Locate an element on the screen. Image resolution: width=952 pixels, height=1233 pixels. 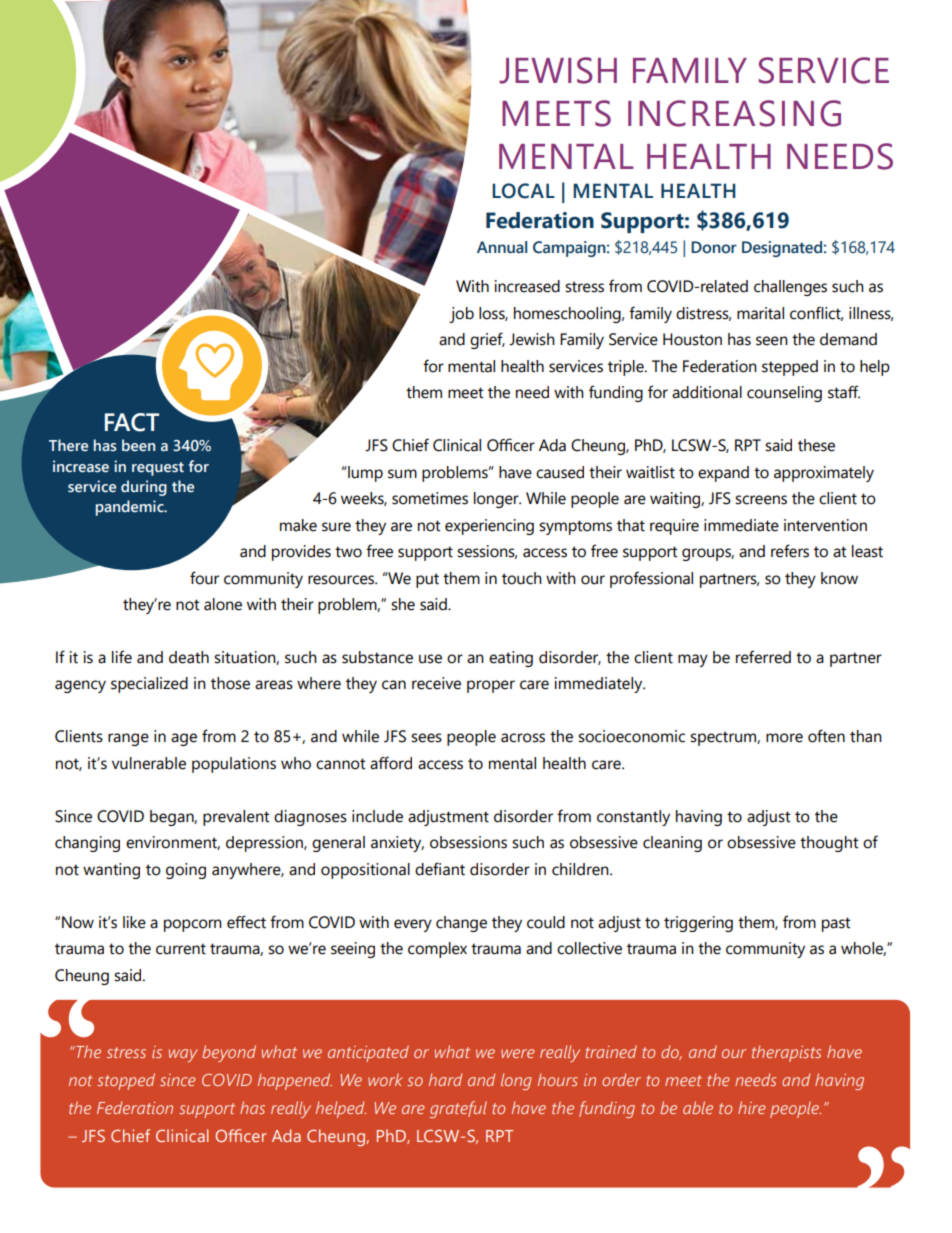
put is located at coordinates (427, 580).
